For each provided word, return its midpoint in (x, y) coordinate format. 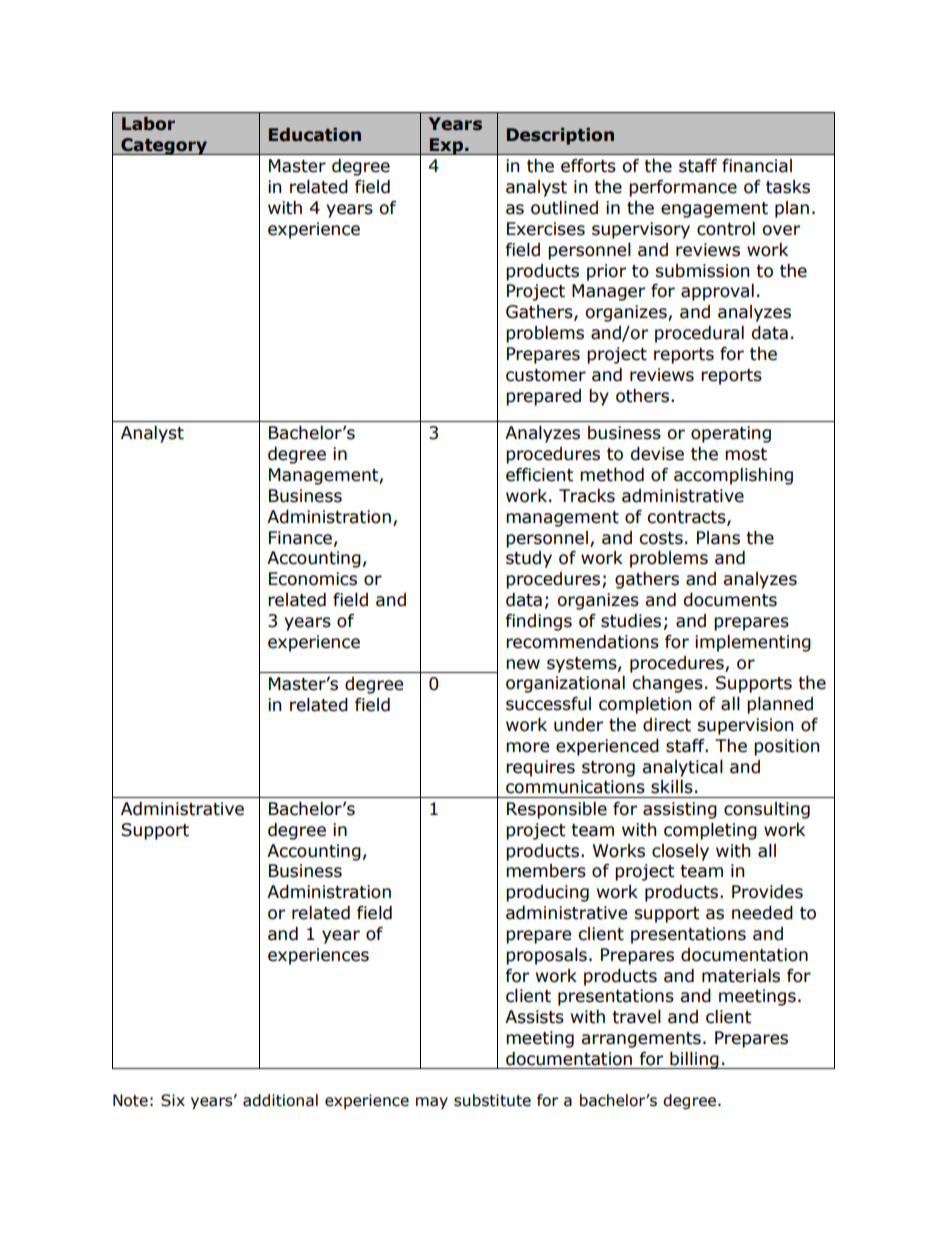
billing (694, 1060)
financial (757, 166)
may (432, 1103)
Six (173, 1100)
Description (560, 136)
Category (164, 146)
